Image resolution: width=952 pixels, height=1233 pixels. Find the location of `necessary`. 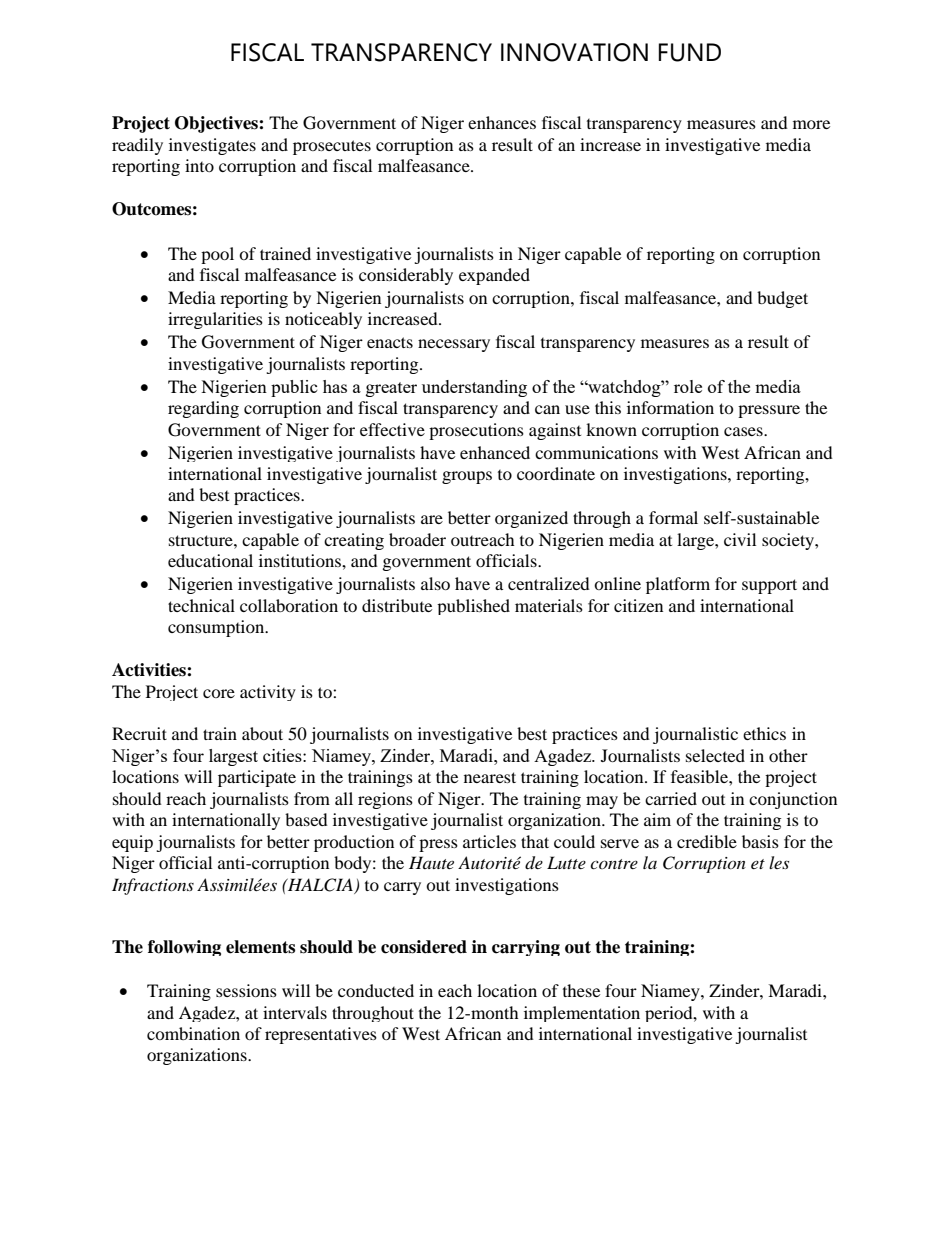

necessary is located at coordinates (454, 345).
